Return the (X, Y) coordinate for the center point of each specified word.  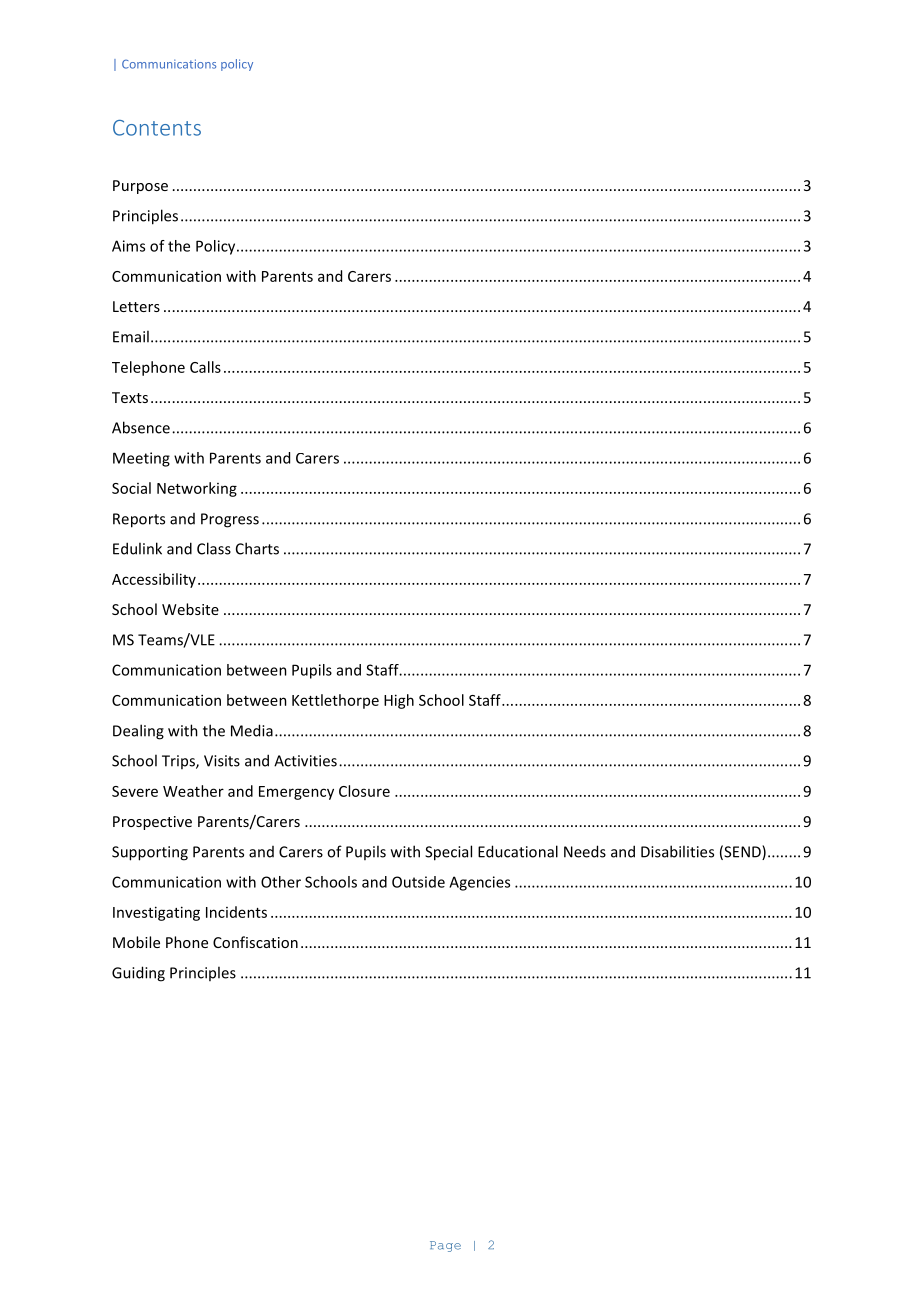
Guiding (138, 974)
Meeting (141, 459)
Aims (128, 246)
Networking (197, 489)
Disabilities (677, 851)
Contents (157, 128)
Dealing (138, 732)
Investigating (156, 913)
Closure (364, 791)
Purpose (140, 187)
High (399, 701)
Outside (418, 882)
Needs (585, 851)
